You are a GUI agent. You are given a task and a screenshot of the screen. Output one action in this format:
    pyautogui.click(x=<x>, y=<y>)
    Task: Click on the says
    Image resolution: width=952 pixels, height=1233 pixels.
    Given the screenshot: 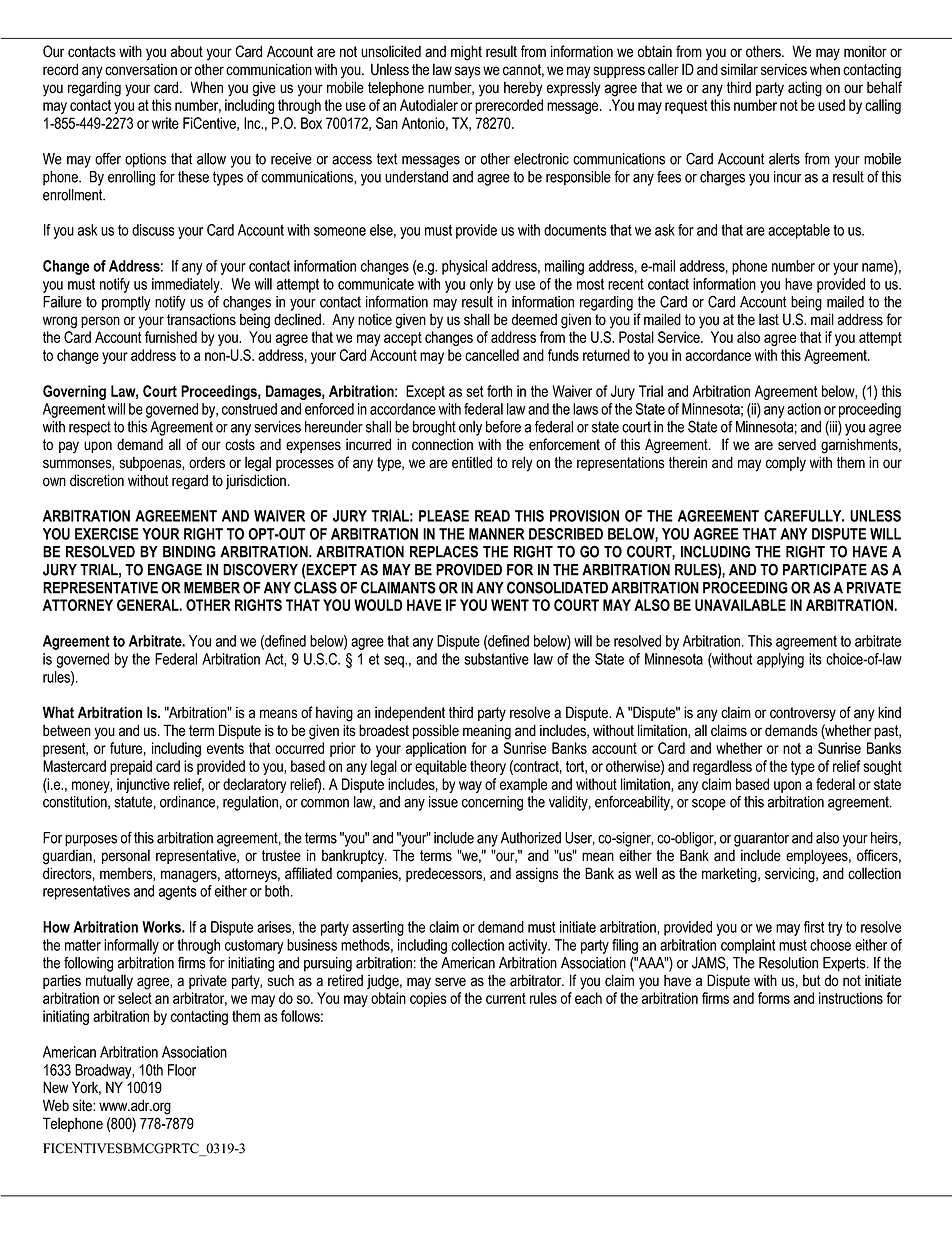 What is the action you would take?
    pyautogui.click(x=468, y=72)
